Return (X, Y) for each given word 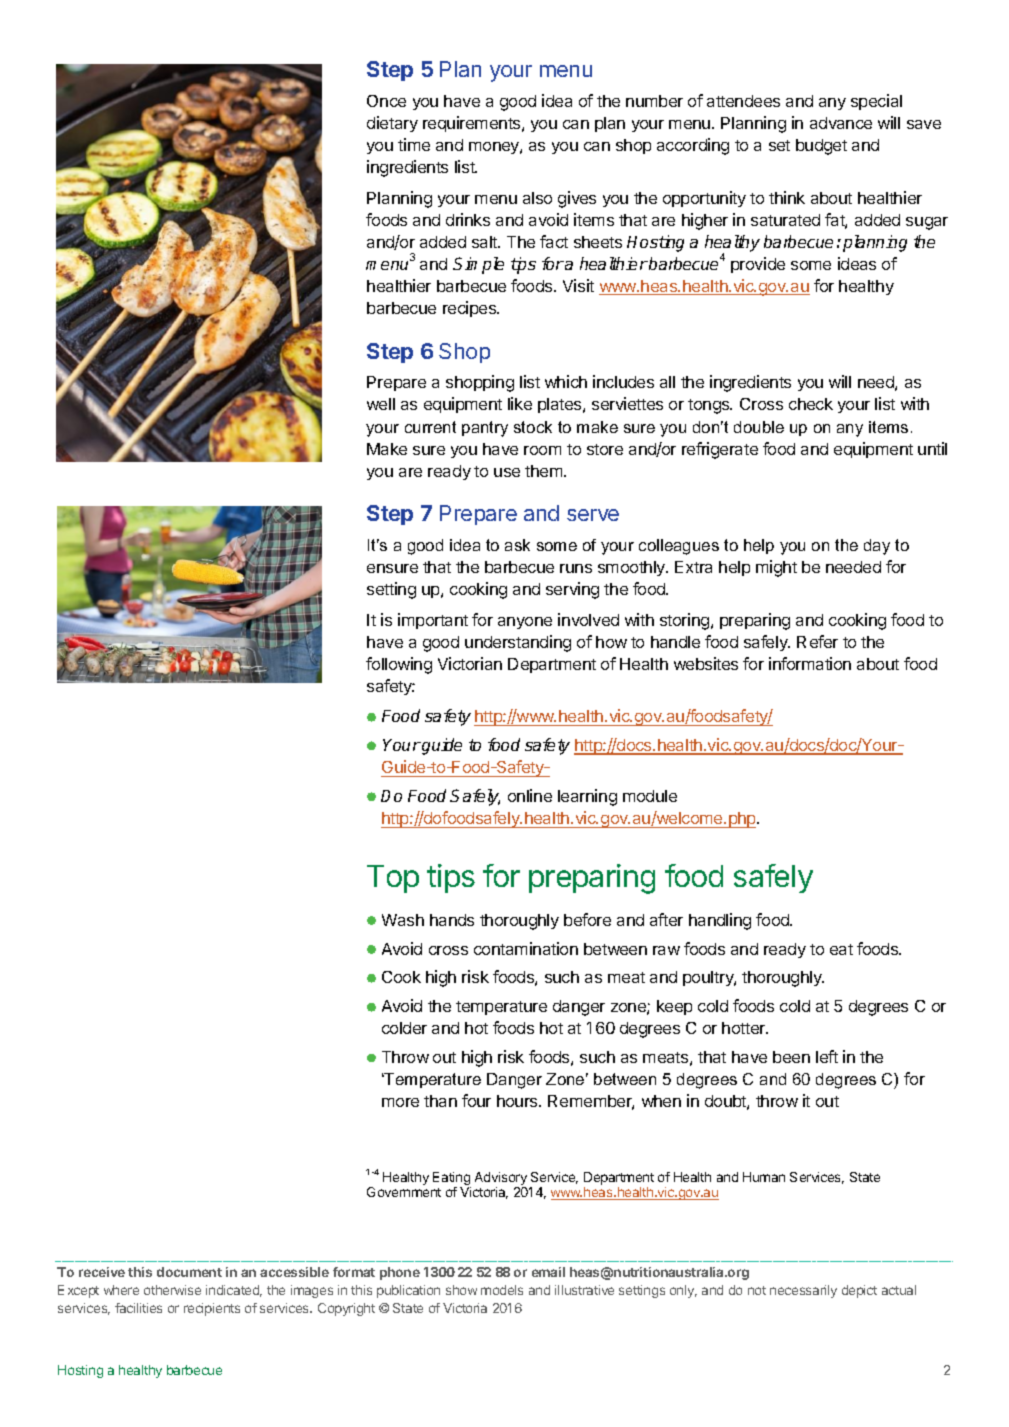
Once (386, 101)
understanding (518, 643)
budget (821, 147)
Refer (817, 641)
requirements (473, 124)
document (189, 1272)
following (399, 665)
